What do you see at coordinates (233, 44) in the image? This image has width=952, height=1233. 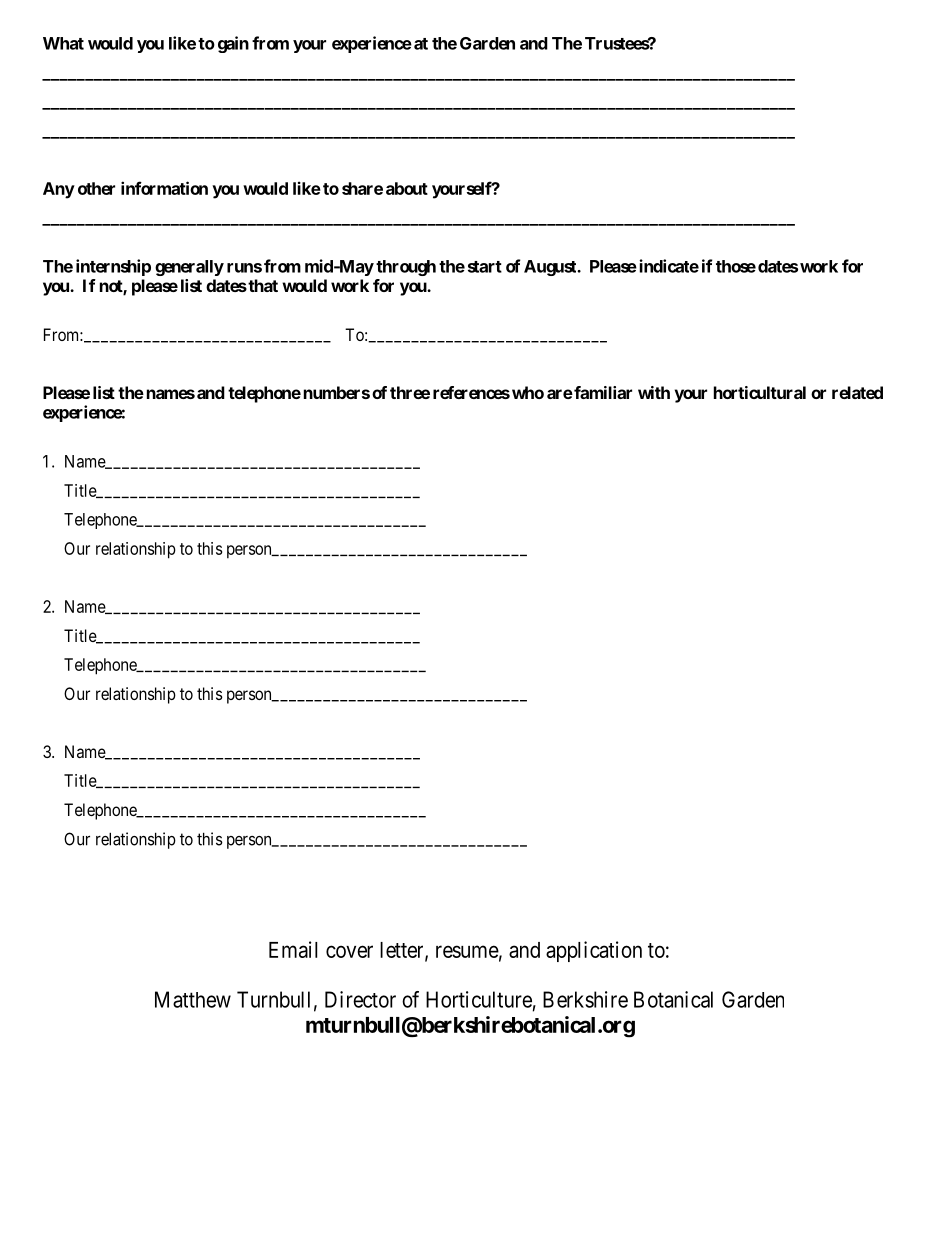 I see `gain` at bounding box center [233, 44].
